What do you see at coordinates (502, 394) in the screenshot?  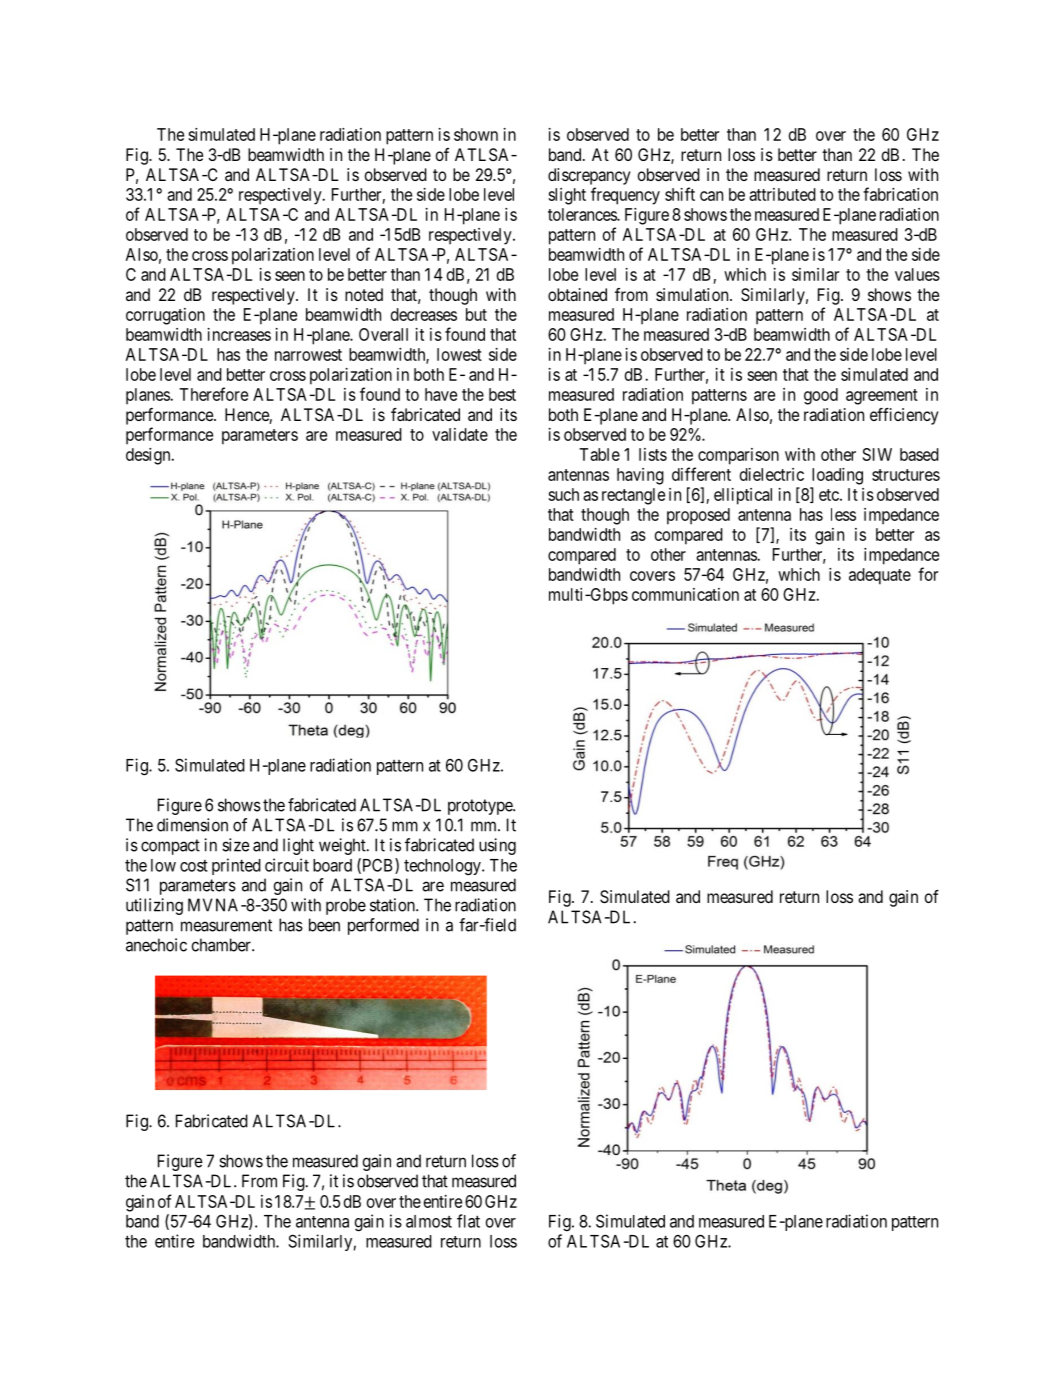 I see `best` at bounding box center [502, 394].
